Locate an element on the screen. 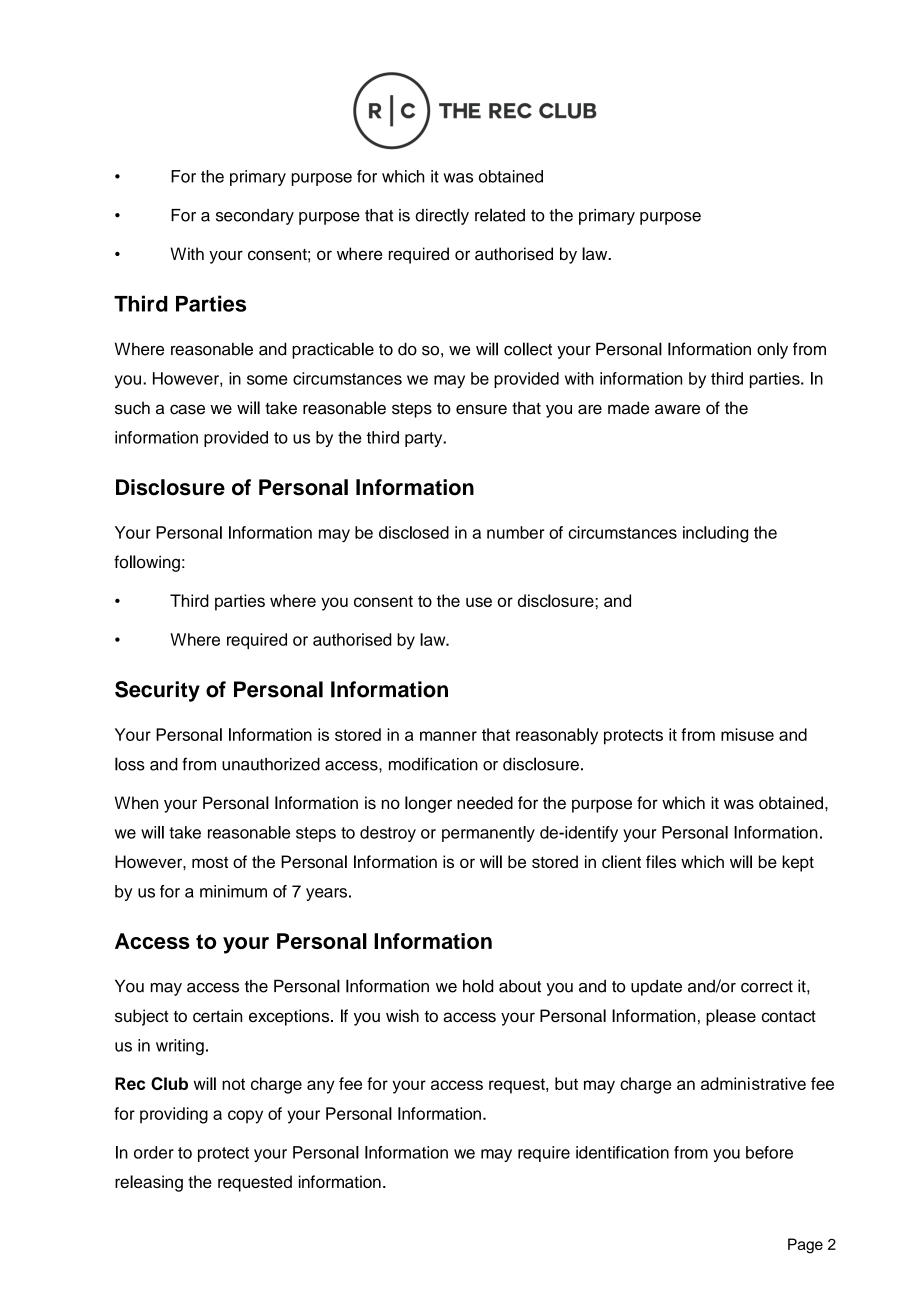 Image resolution: width=924 pixels, height=1308 pixels. releasing is located at coordinates (149, 1183).
